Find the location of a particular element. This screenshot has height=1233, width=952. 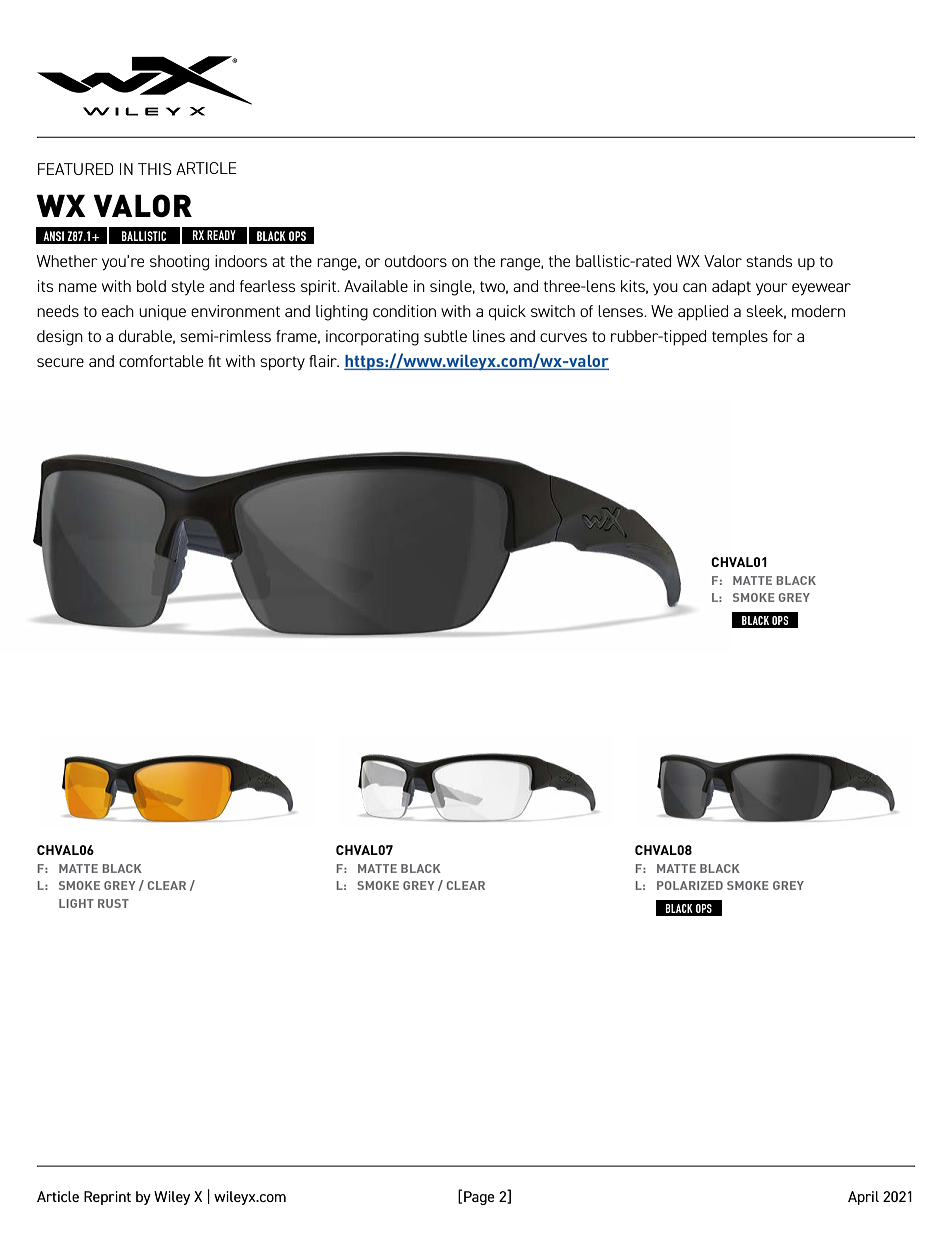

stands is located at coordinates (769, 261).
